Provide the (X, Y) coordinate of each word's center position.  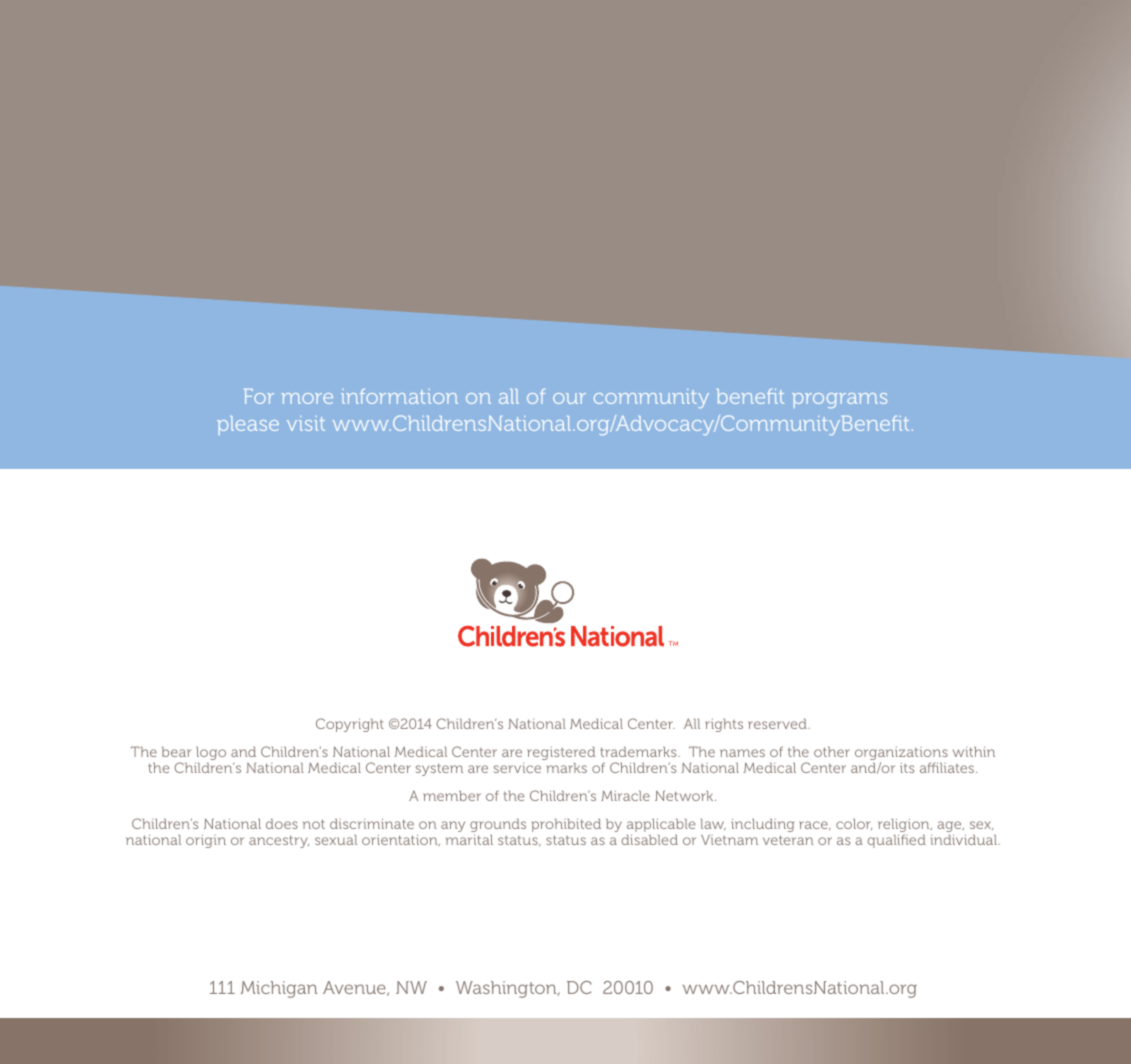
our (569, 398)
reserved (778, 723)
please (248, 425)
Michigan (279, 989)
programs (839, 400)
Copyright (350, 725)
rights (724, 725)
